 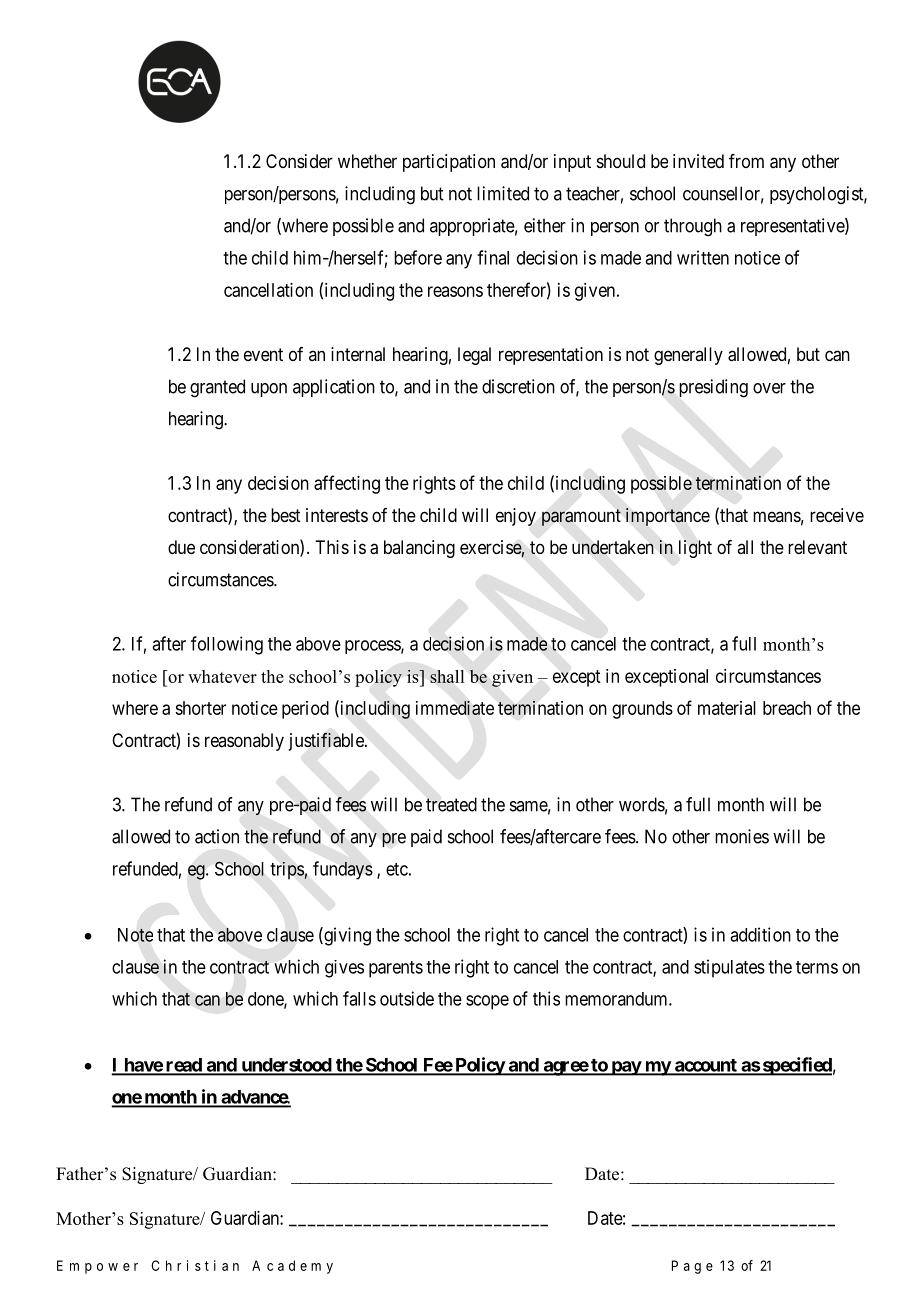 I want to click on account, so click(x=705, y=1066).
